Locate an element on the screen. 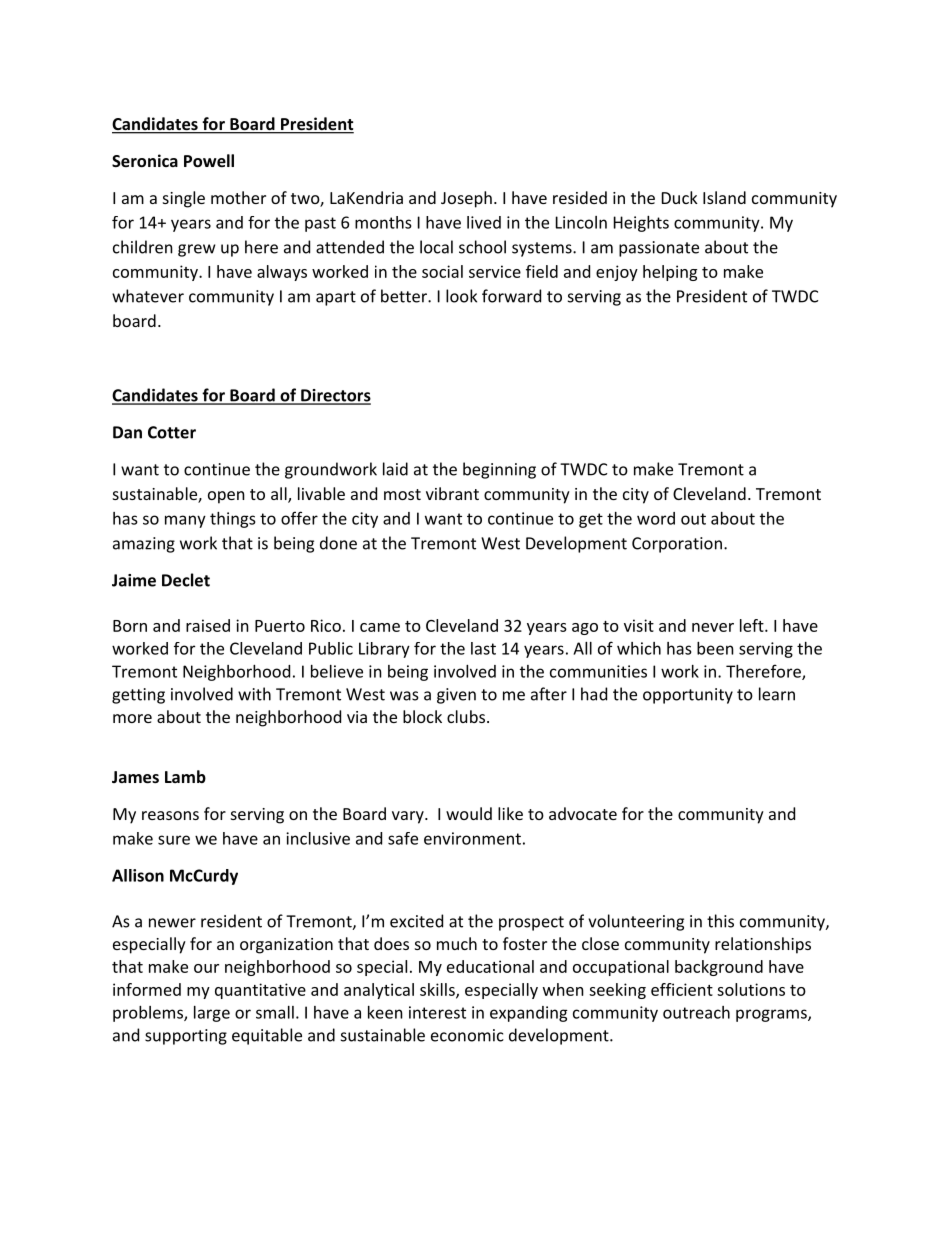  many is located at coordinates (185, 521).
